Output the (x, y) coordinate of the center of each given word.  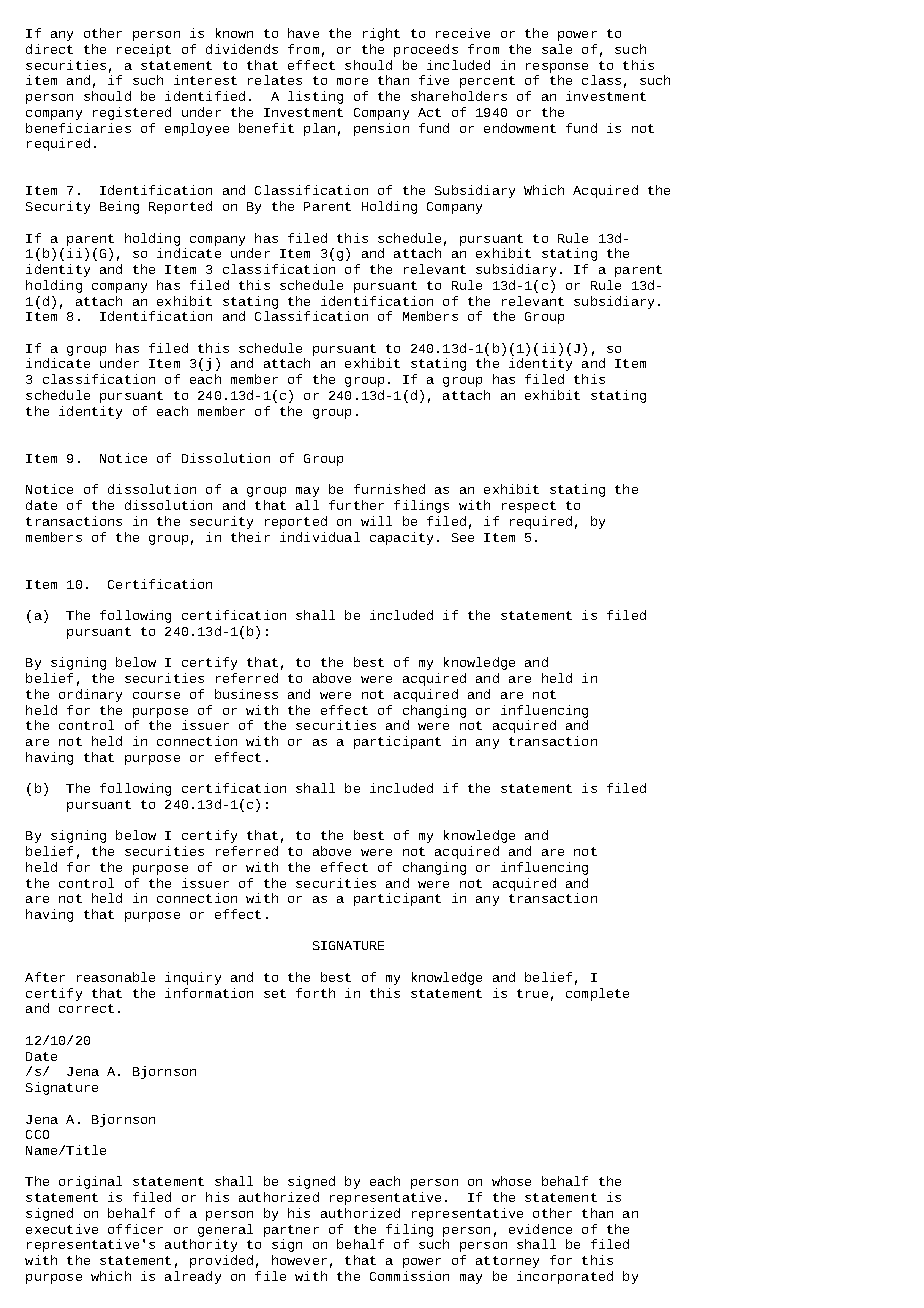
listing (315, 97)
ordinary (90, 695)
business (246, 694)
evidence (540, 1229)
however (299, 1260)
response (557, 68)
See (463, 537)
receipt (144, 50)
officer (135, 1229)
